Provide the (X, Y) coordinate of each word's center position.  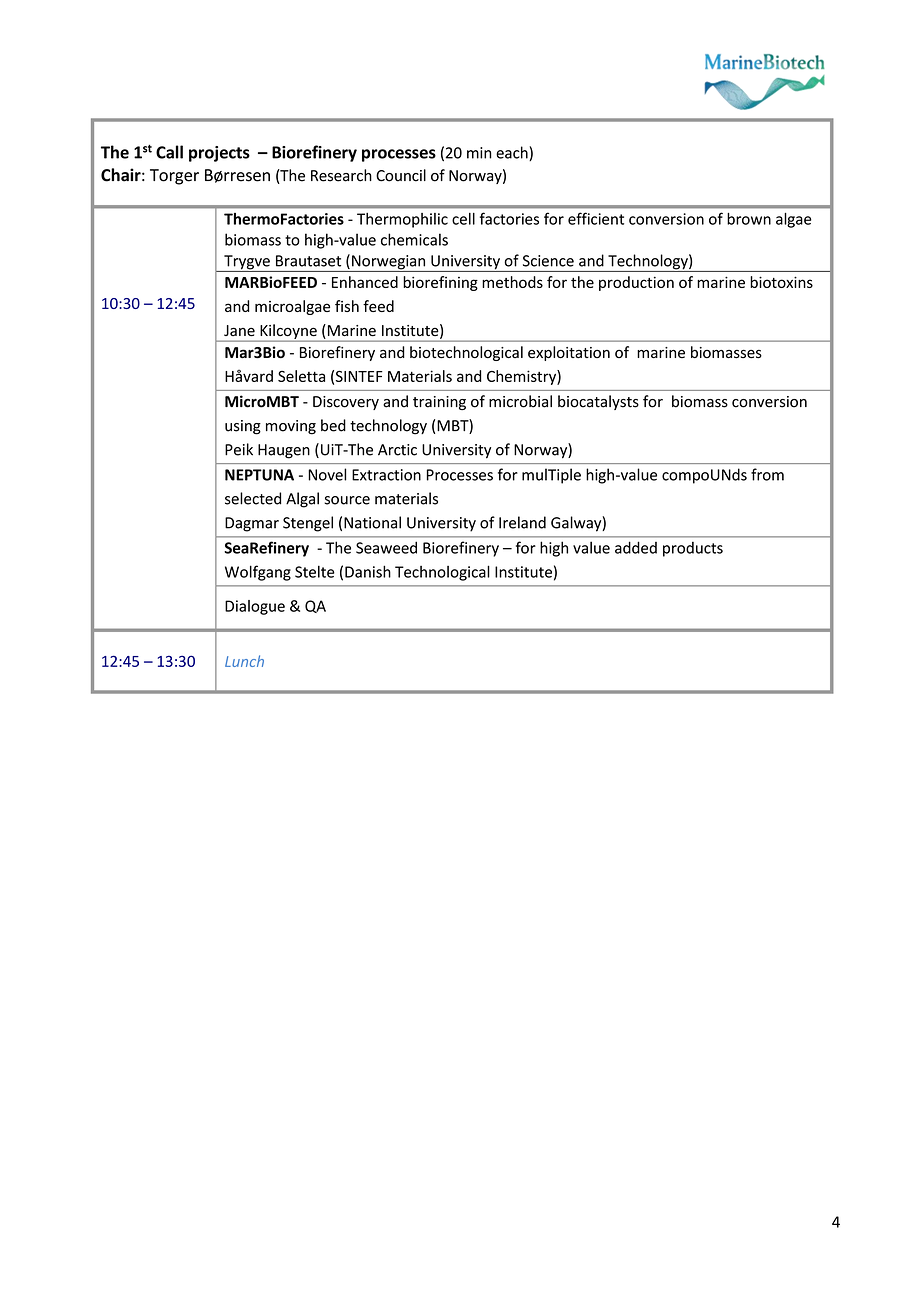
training (439, 403)
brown (749, 219)
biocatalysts (598, 402)
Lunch (244, 661)
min (479, 153)
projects (219, 154)
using (243, 427)
